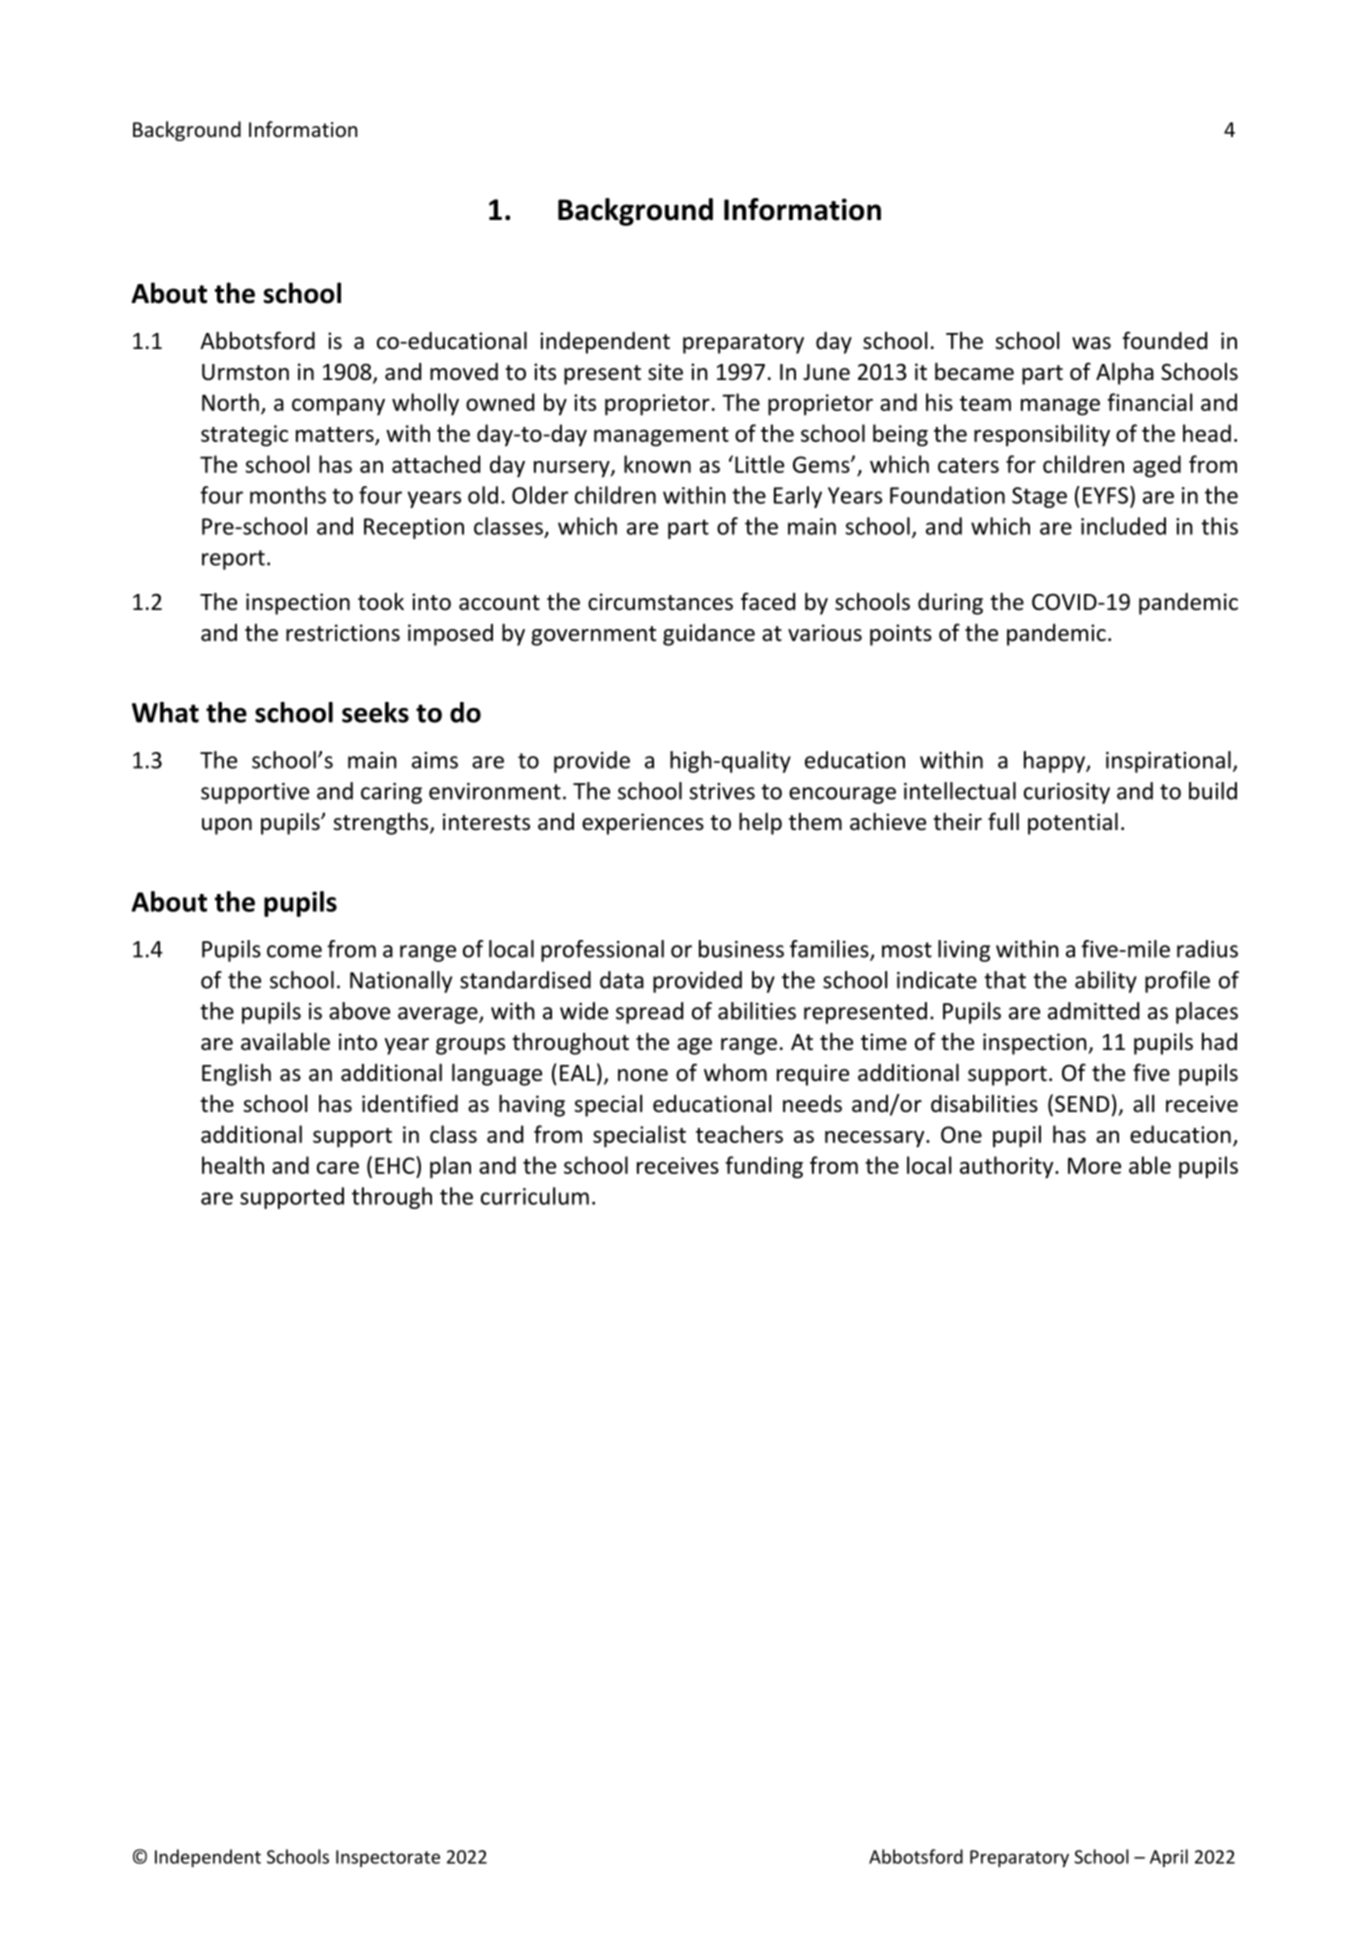 This document has width=1370, height=1938. Describe the element at coordinates (1125, 373) in the document. I see `Alpha` at that location.
